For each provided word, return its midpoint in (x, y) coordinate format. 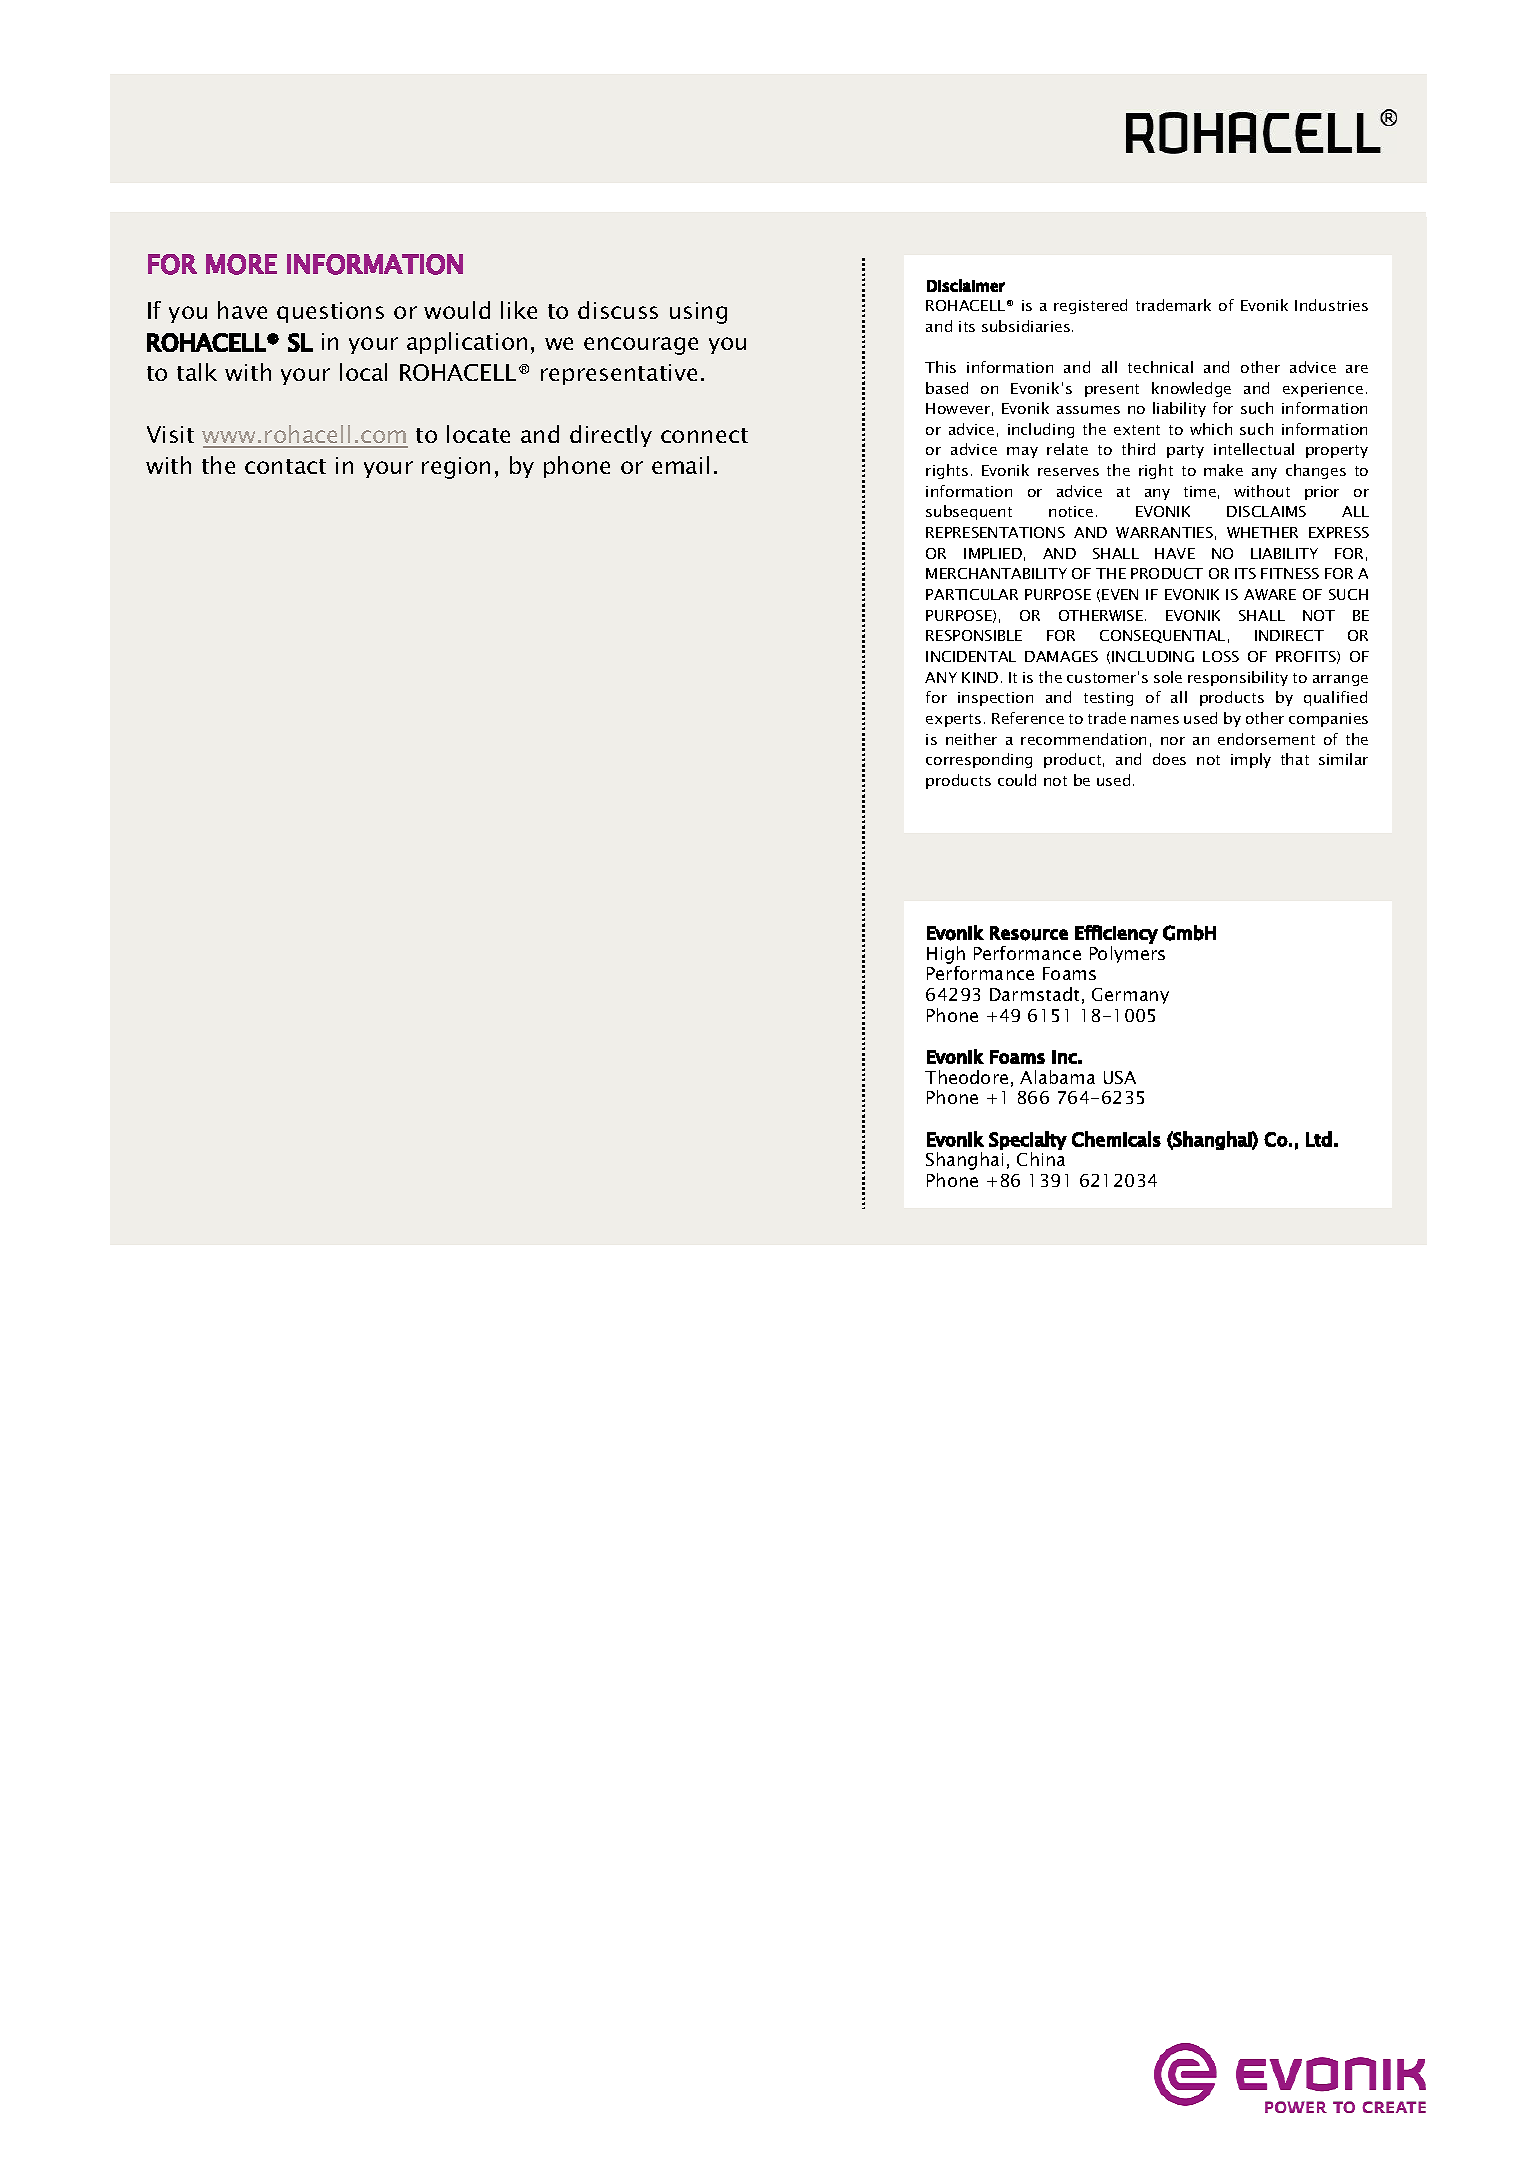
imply (1251, 760)
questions (330, 312)
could (1017, 780)
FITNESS (1290, 573)
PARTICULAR (972, 594)
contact (285, 466)
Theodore (966, 1077)
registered (1090, 306)
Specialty (1028, 1140)
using (698, 313)
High (946, 955)
